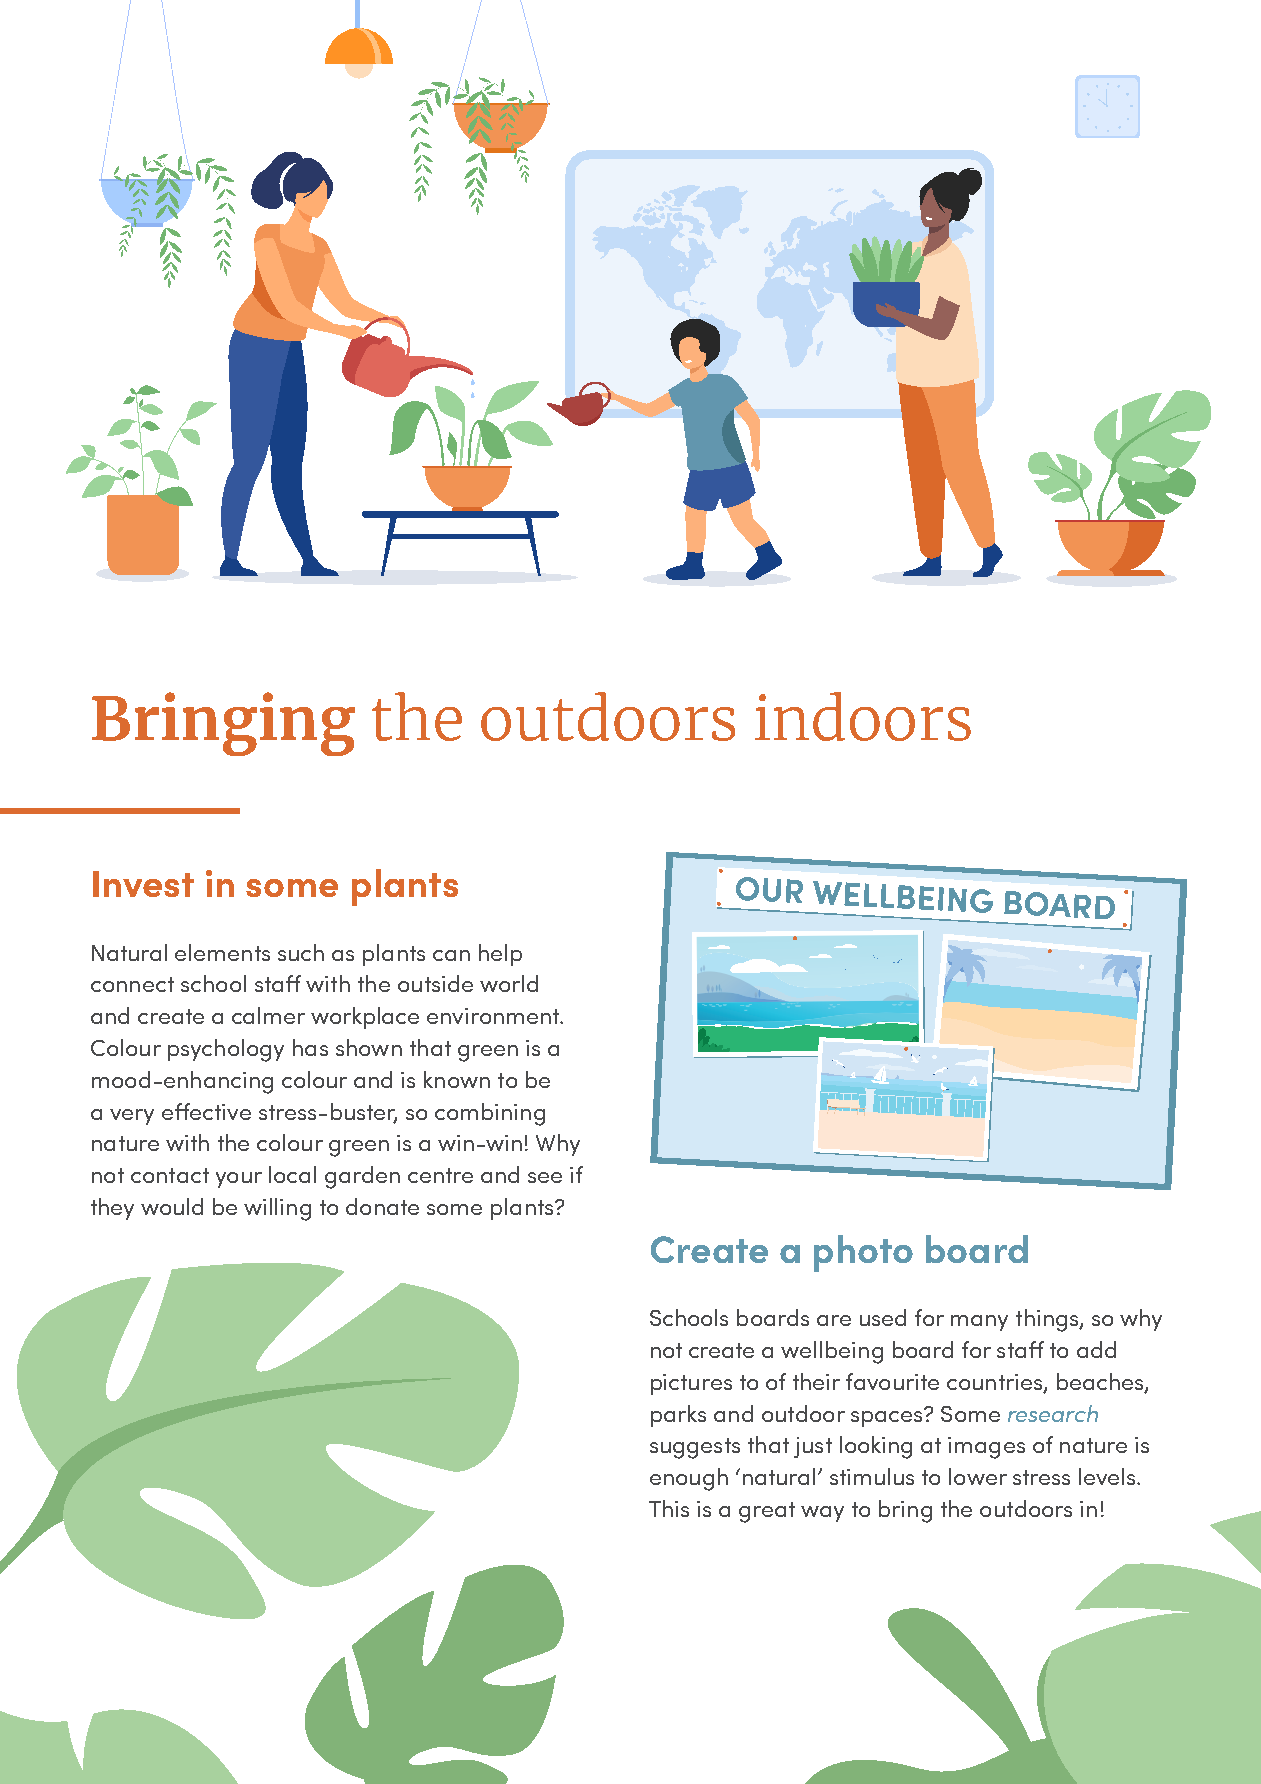  I want to click on willing, so click(277, 1209).
